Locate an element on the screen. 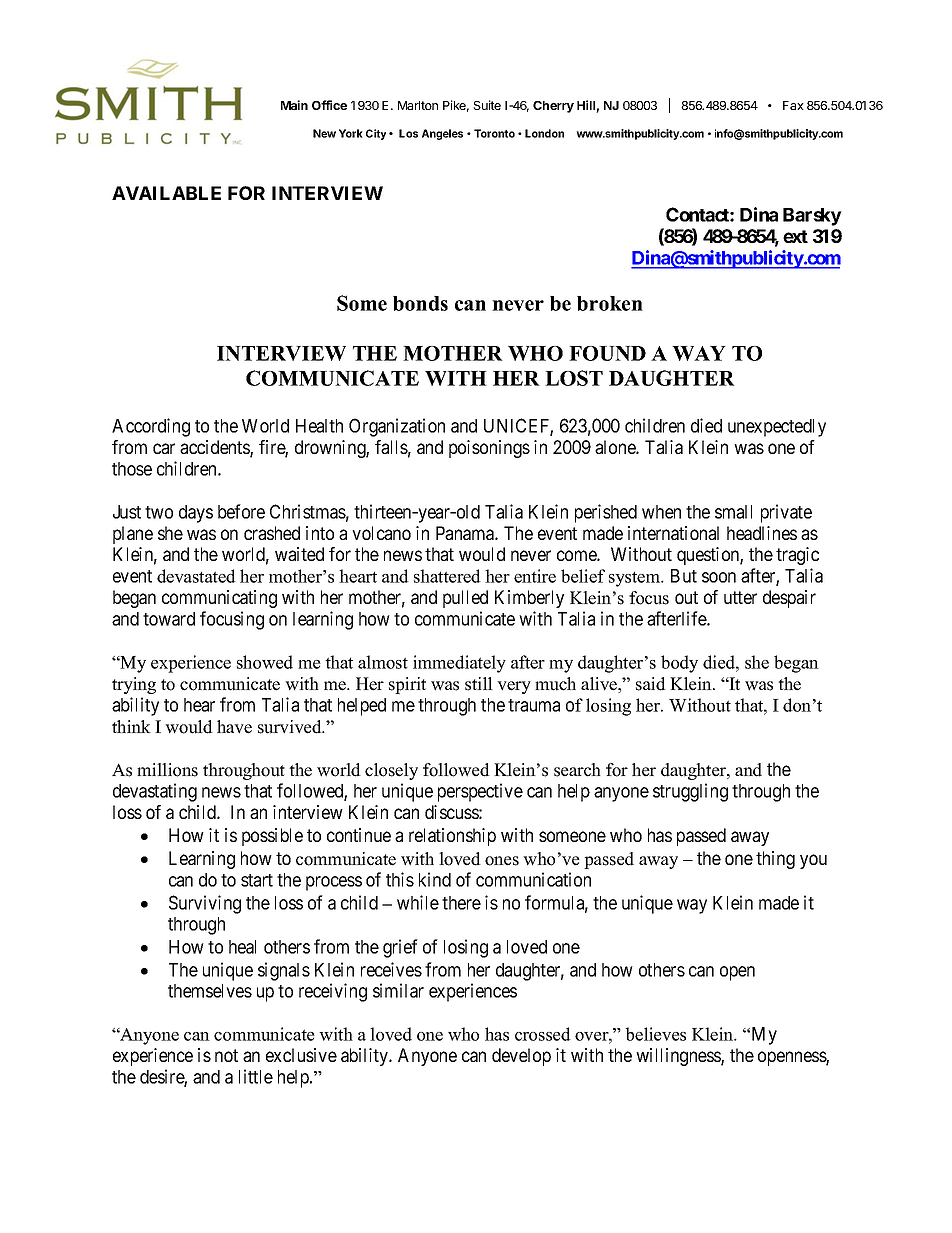 This screenshot has width=952, height=1233. not is located at coordinates (226, 1055).
